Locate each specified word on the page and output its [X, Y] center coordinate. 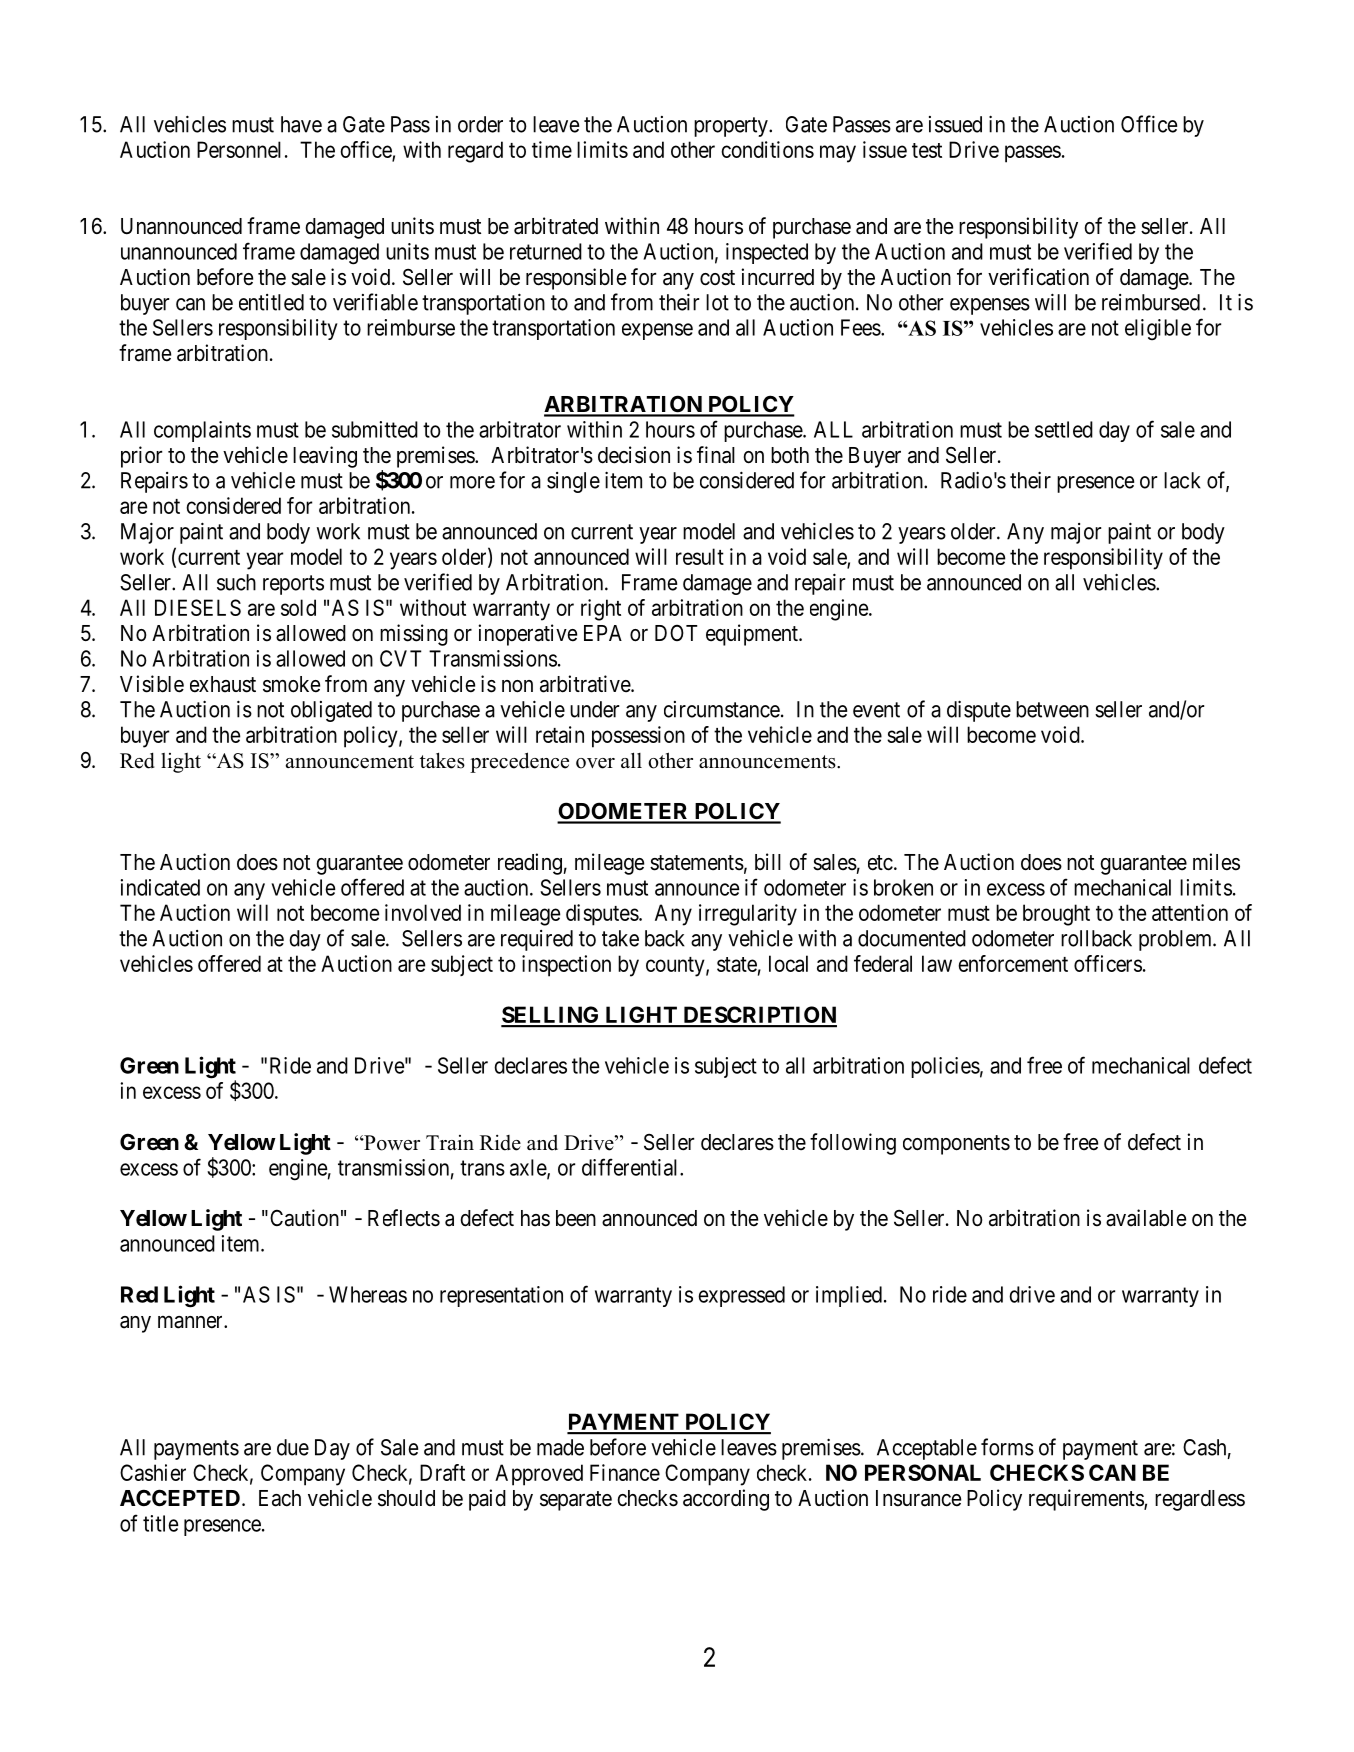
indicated [160, 887]
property [732, 127]
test [927, 150]
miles [1216, 862]
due [293, 1447]
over [595, 763]
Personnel [239, 149]
